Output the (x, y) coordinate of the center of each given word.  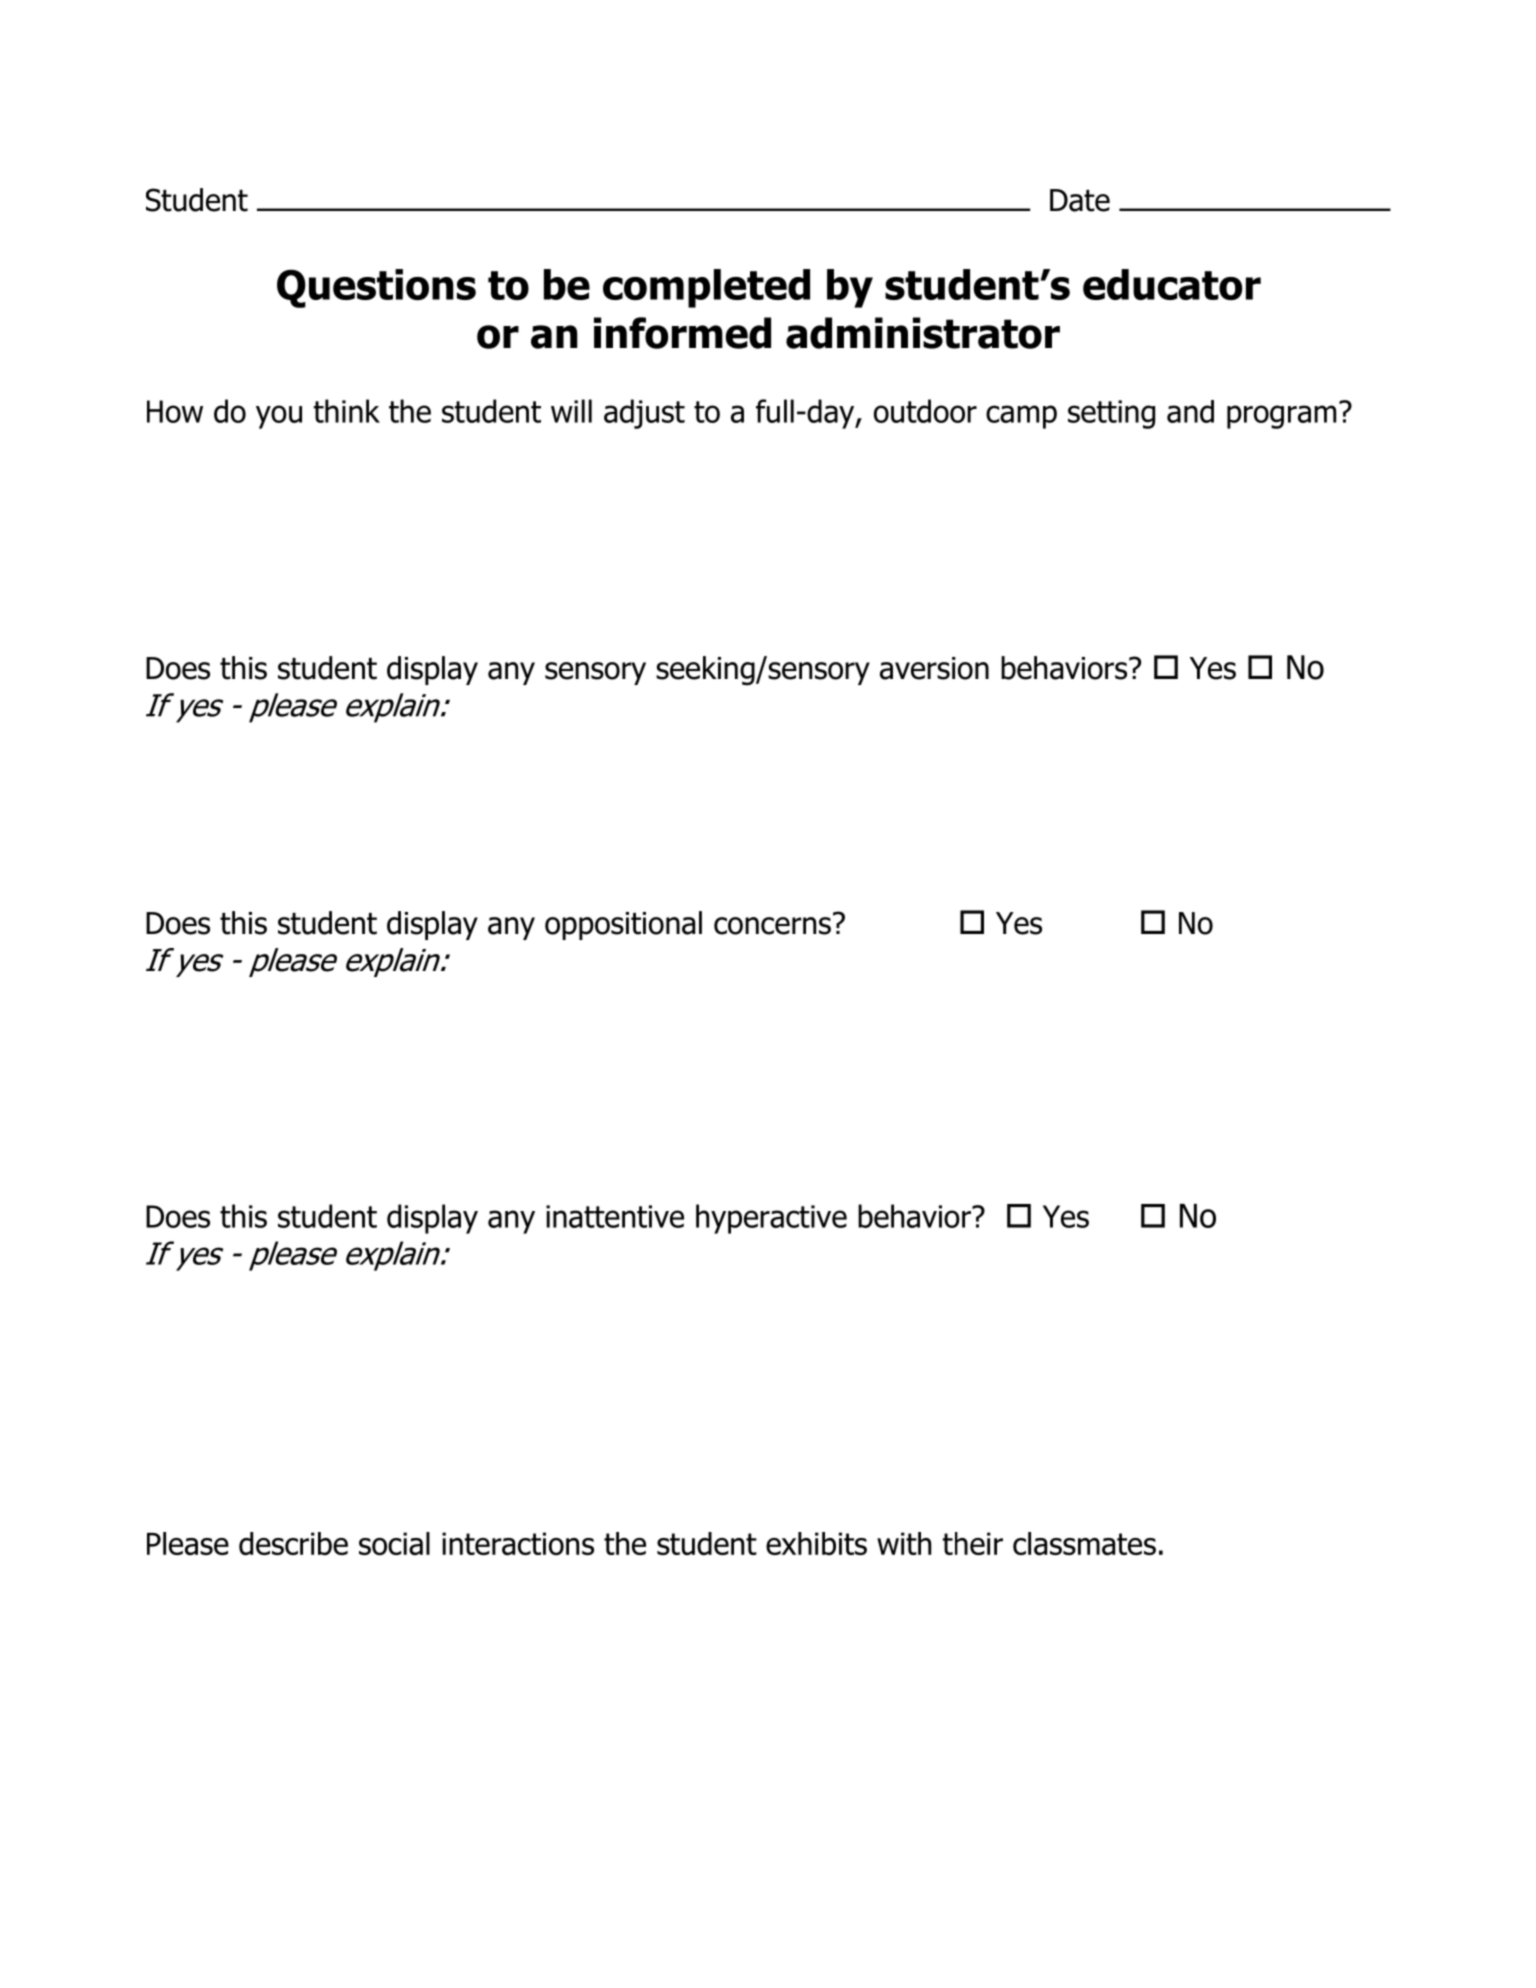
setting (1111, 414)
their (973, 1543)
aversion (934, 668)
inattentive (615, 1216)
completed (706, 288)
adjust (644, 414)
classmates (1084, 1543)
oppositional (623, 925)
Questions (376, 288)
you (279, 417)
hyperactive (771, 1219)
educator (1172, 284)
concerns (772, 926)
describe (293, 1543)
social (394, 1543)
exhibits (816, 1543)
